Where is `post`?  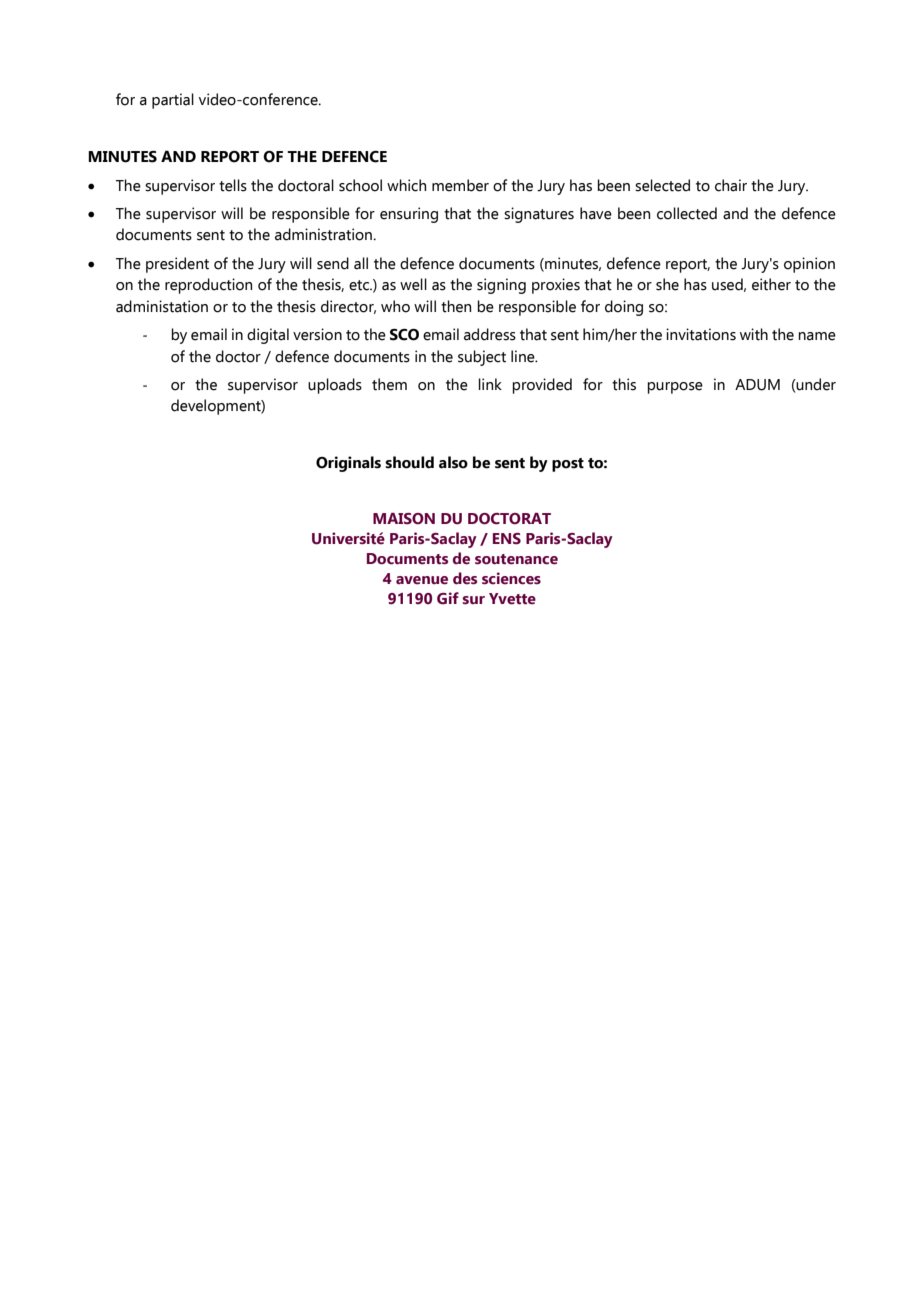
post is located at coordinates (568, 465).
